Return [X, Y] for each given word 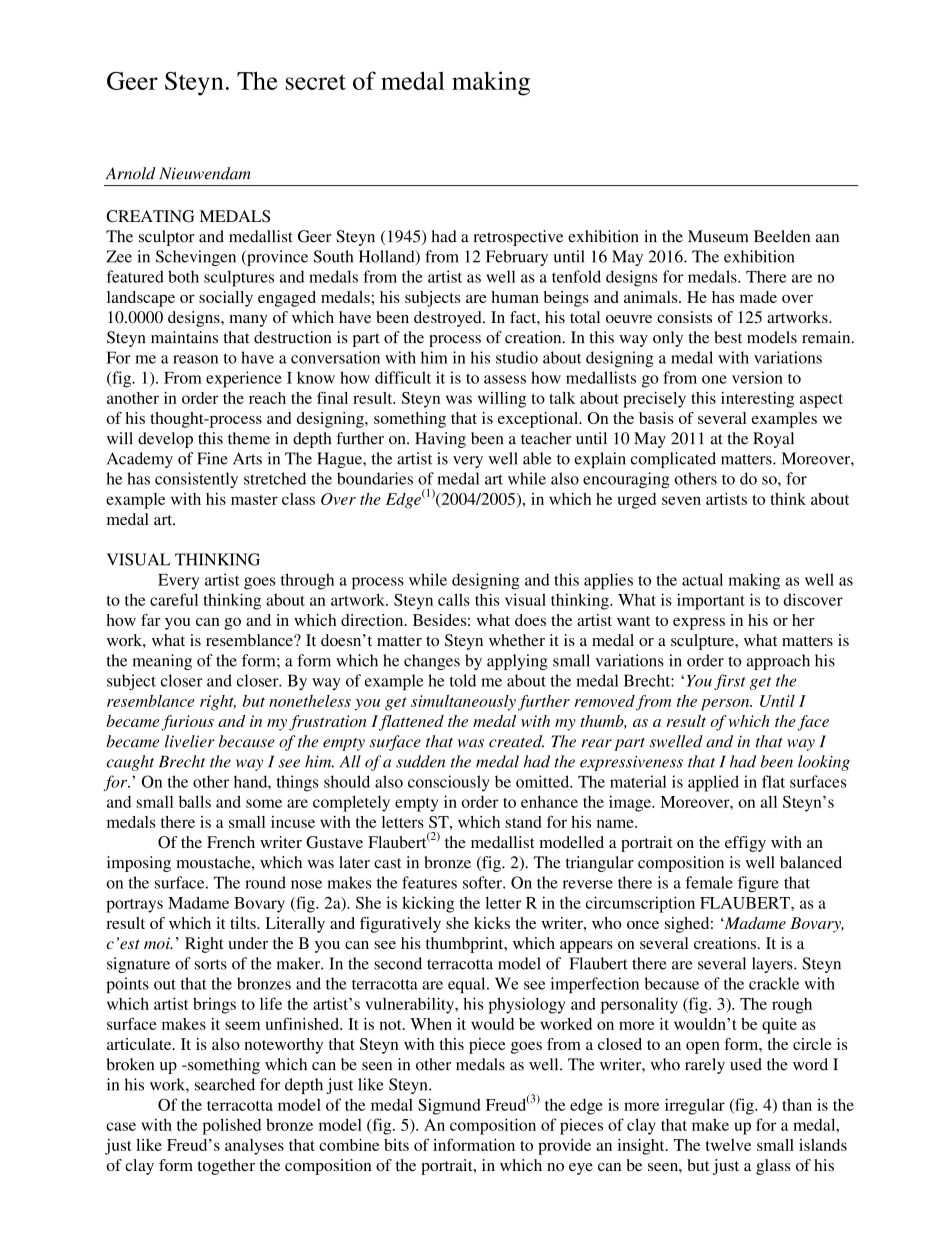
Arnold [131, 173]
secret [316, 82]
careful [174, 599]
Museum [718, 236]
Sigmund [449, 1106]
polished [232, 1126]
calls [454, 599]
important [711, 601]
